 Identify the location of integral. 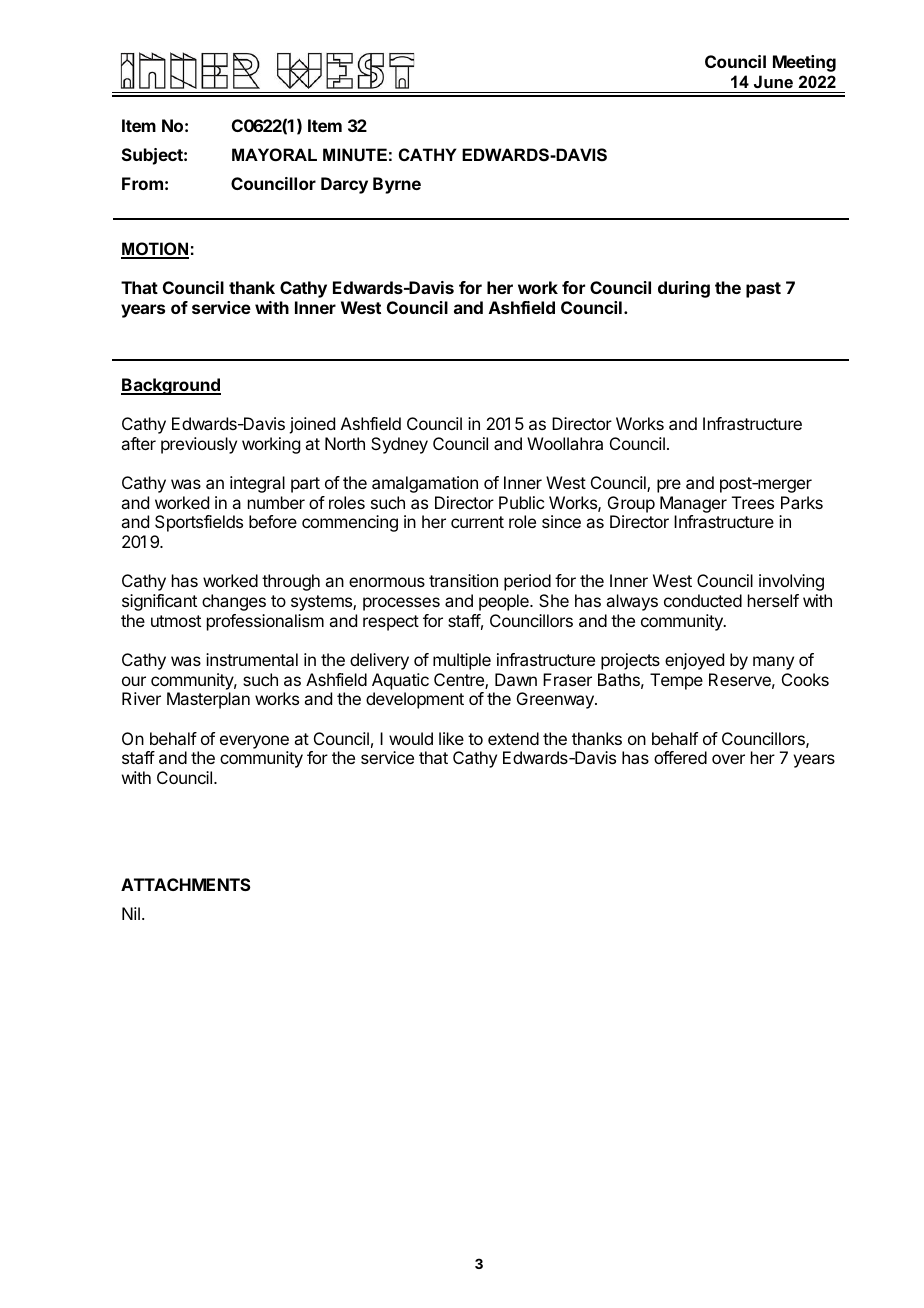
(257, 484).
